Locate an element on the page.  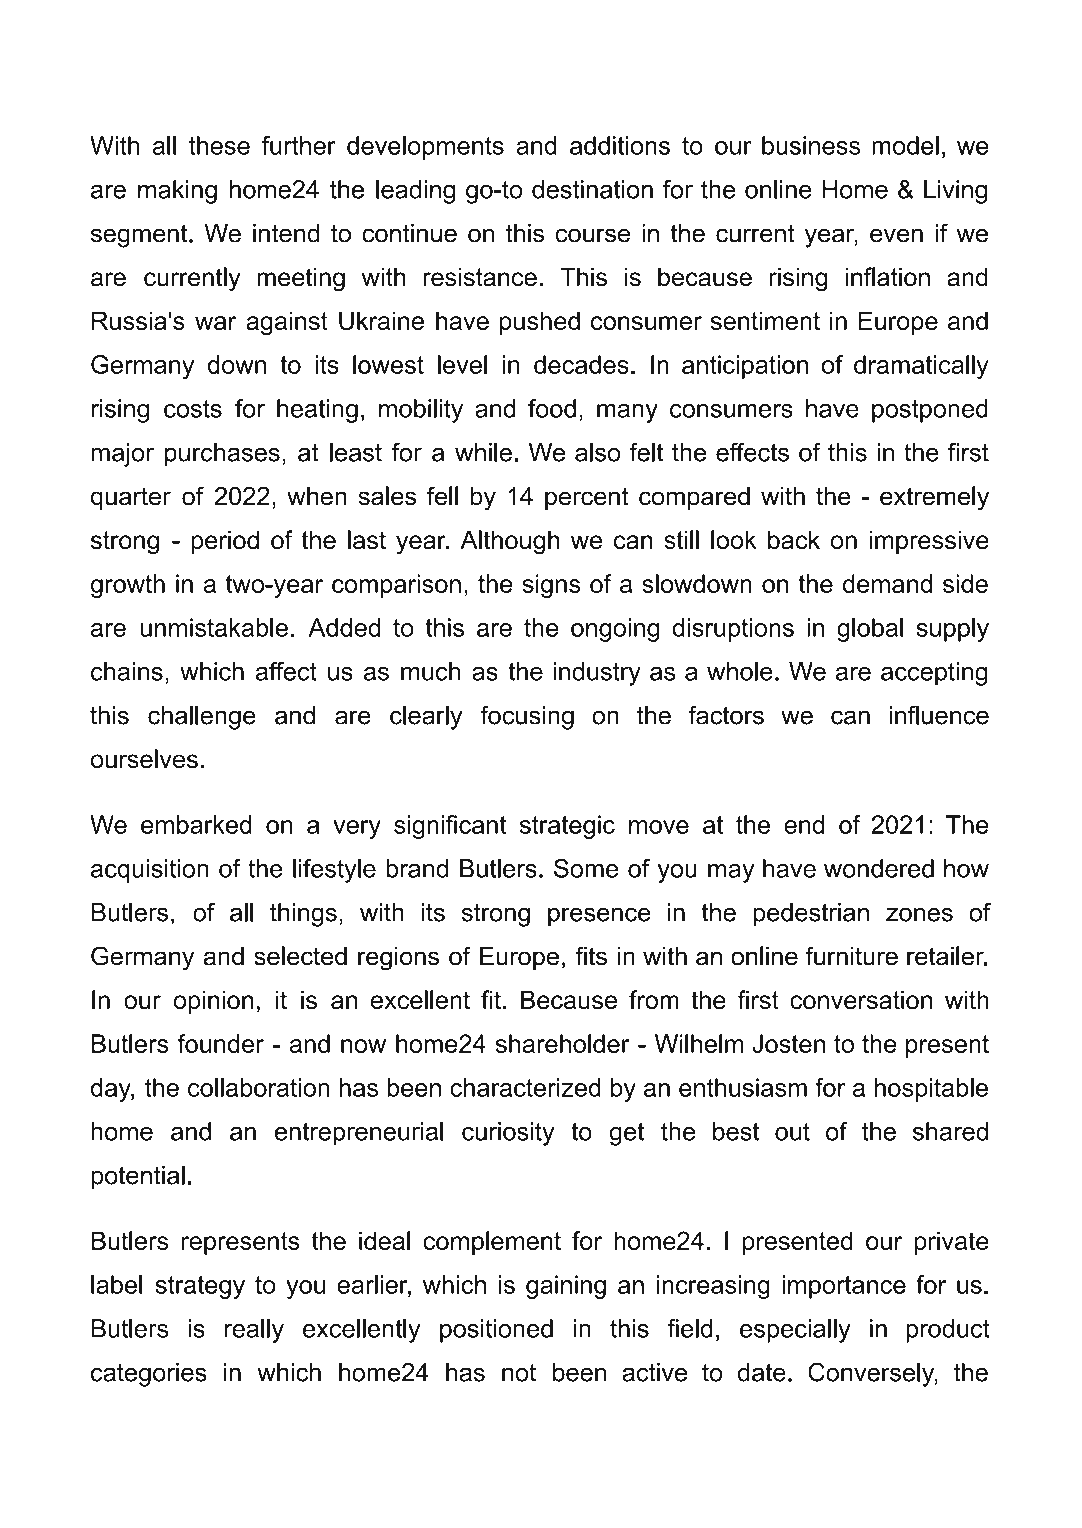
making is located at coordinates (177, 192).
